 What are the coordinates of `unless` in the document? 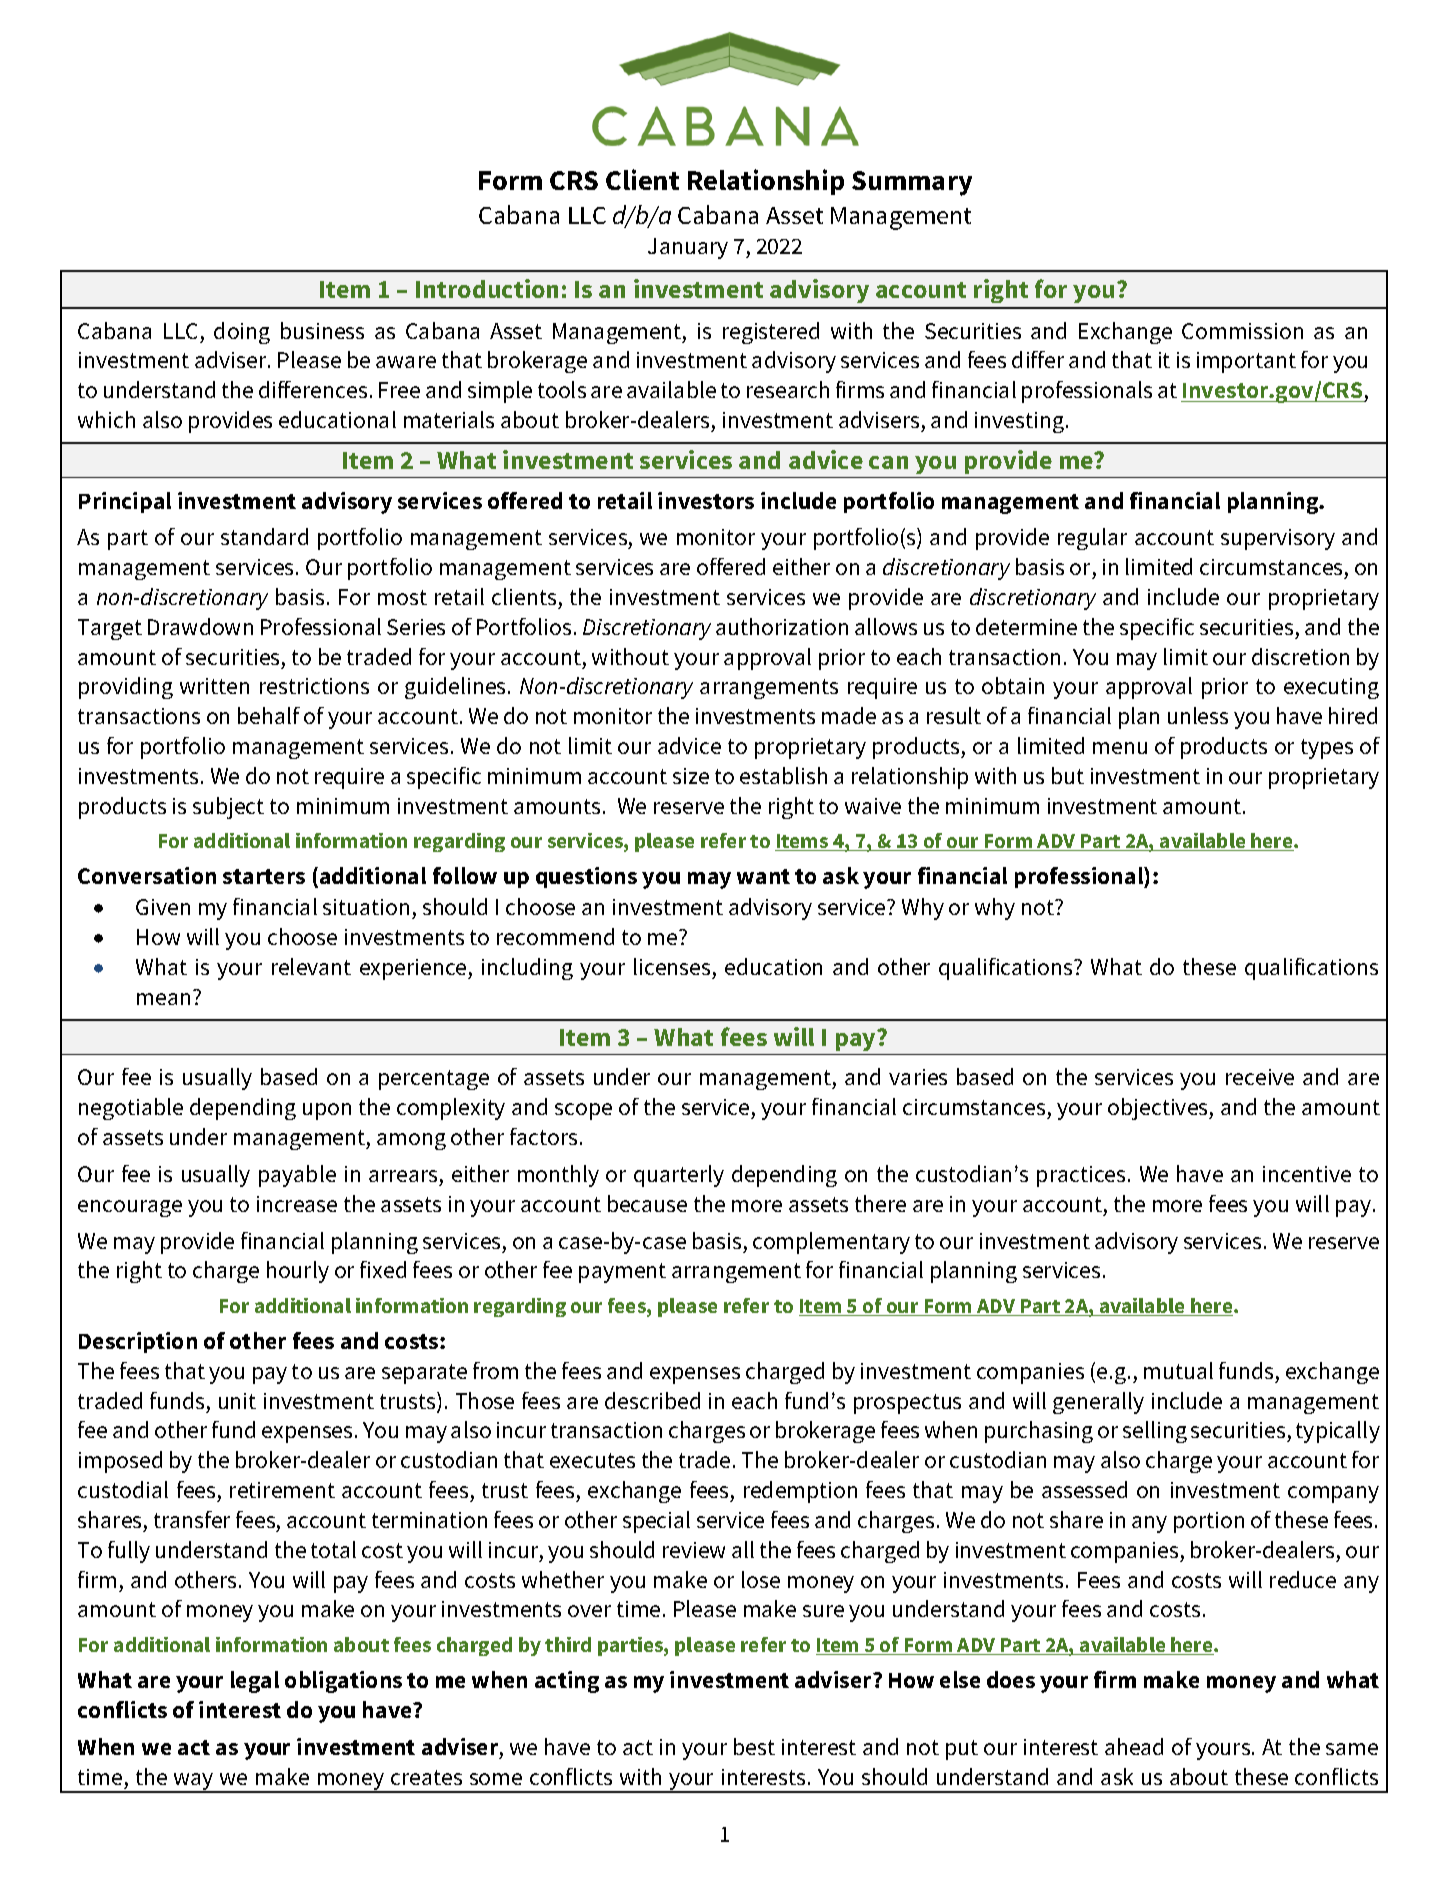 It's located at (1198, 715).
